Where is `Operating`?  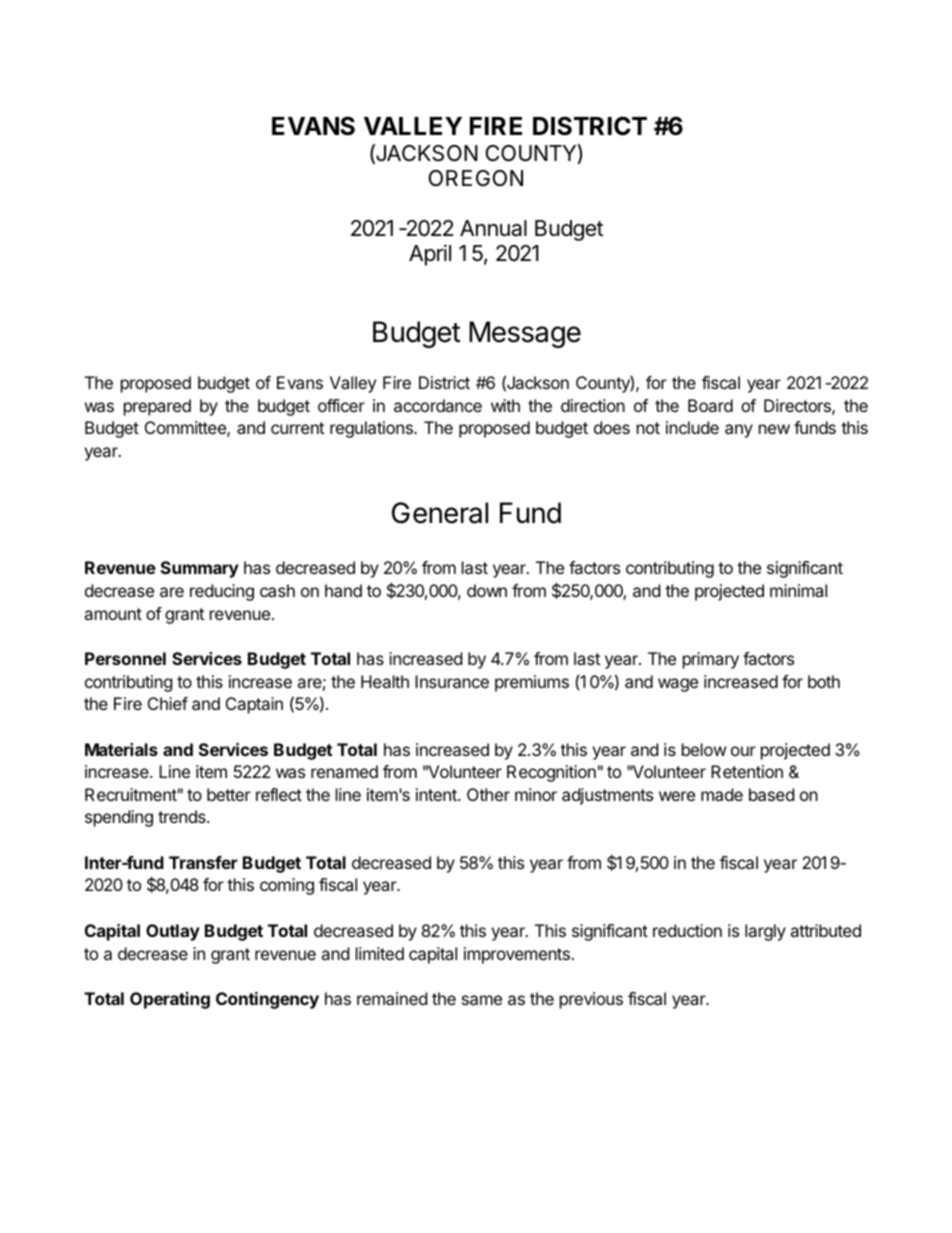
Operating is located at coordinates (170, 1000).
